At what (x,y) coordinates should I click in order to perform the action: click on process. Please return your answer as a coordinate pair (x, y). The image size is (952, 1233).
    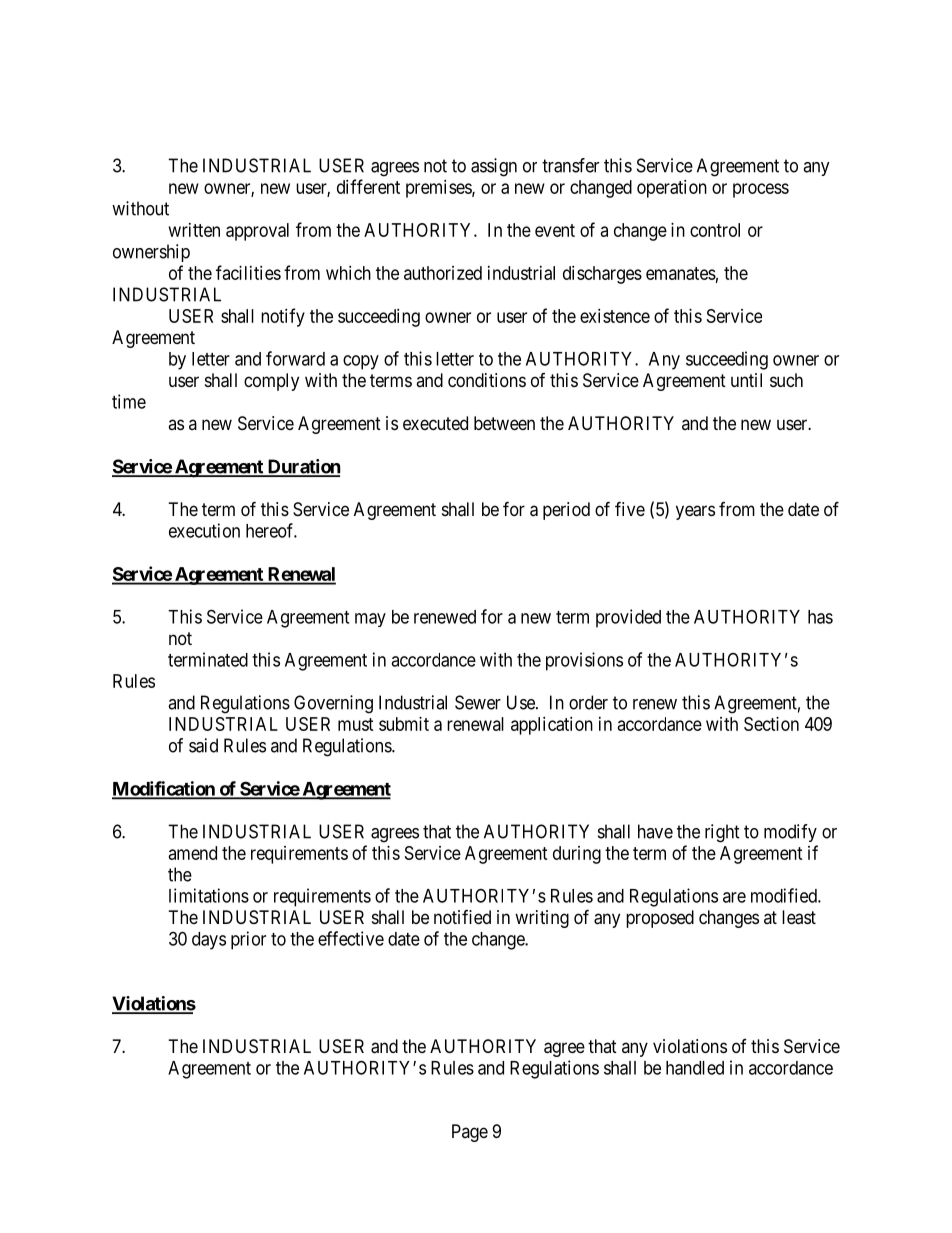
    Looking at the image, I should click on (761, 190).
